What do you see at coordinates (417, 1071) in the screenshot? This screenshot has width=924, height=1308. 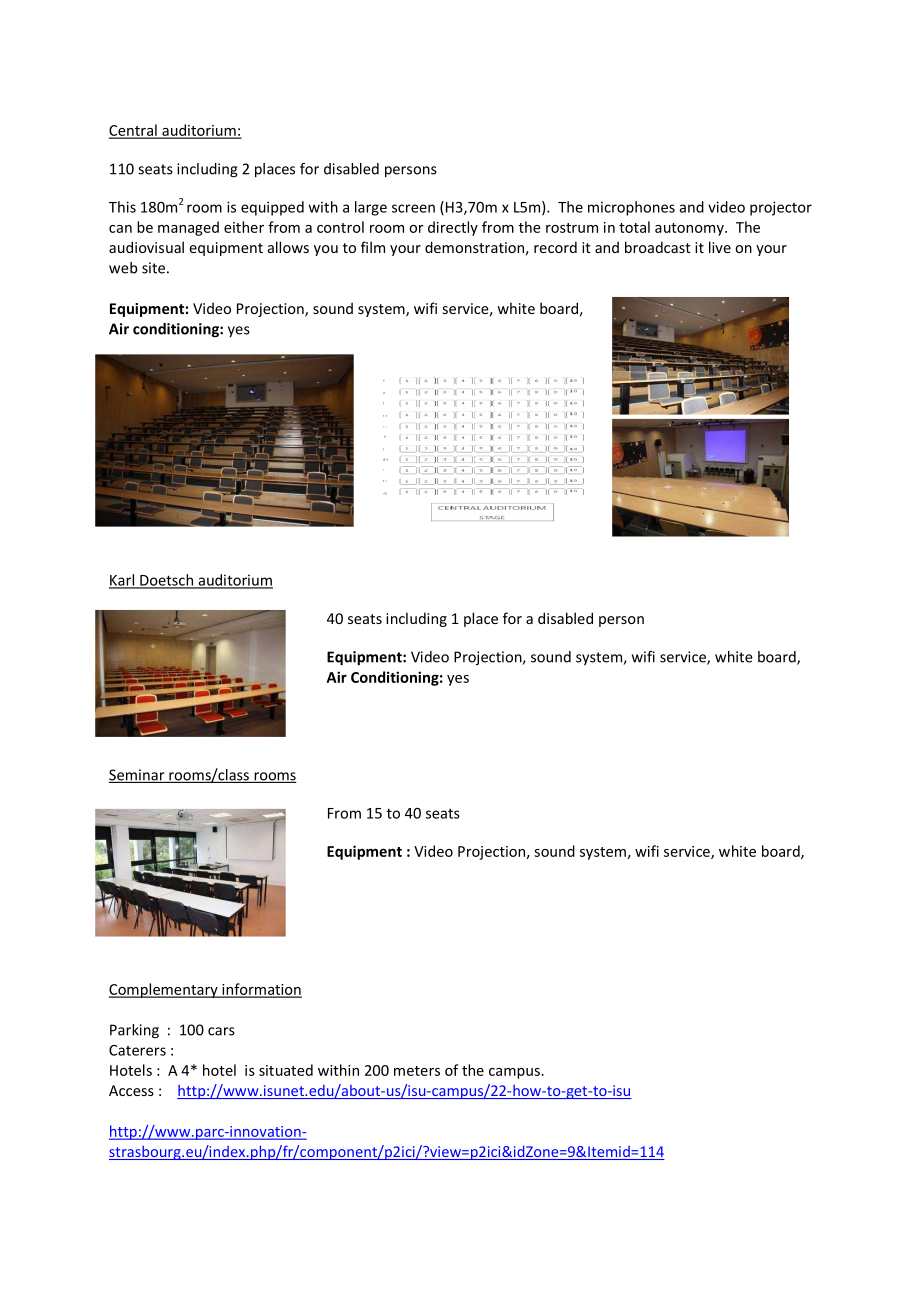 I see `meters` at bounding box center [417, 1071].
